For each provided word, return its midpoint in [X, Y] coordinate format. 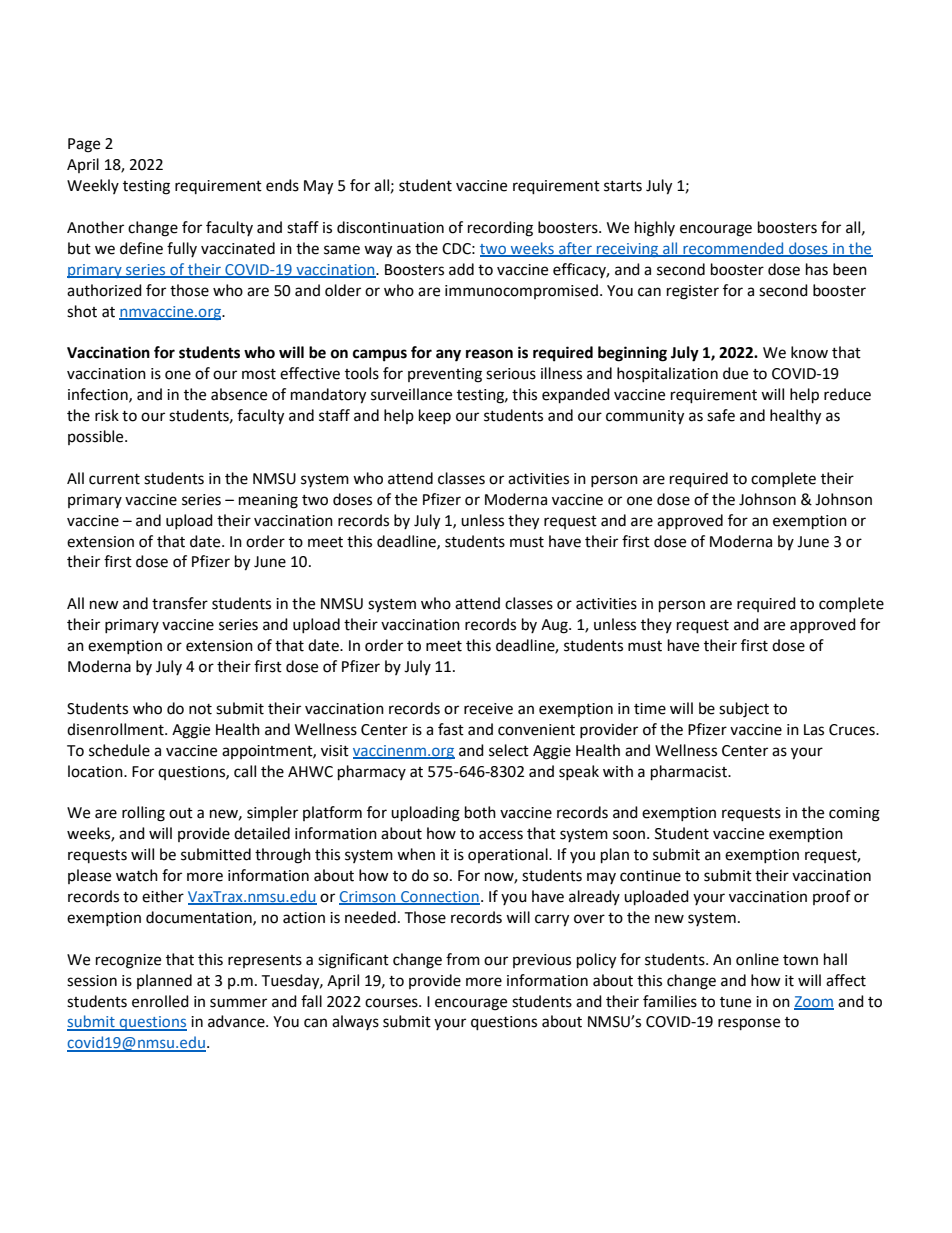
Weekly [93, 186]
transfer [180, 603]
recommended [733, 249]
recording [500, 229]
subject [744, 710]
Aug [555, 626]
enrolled [160, 1001]
